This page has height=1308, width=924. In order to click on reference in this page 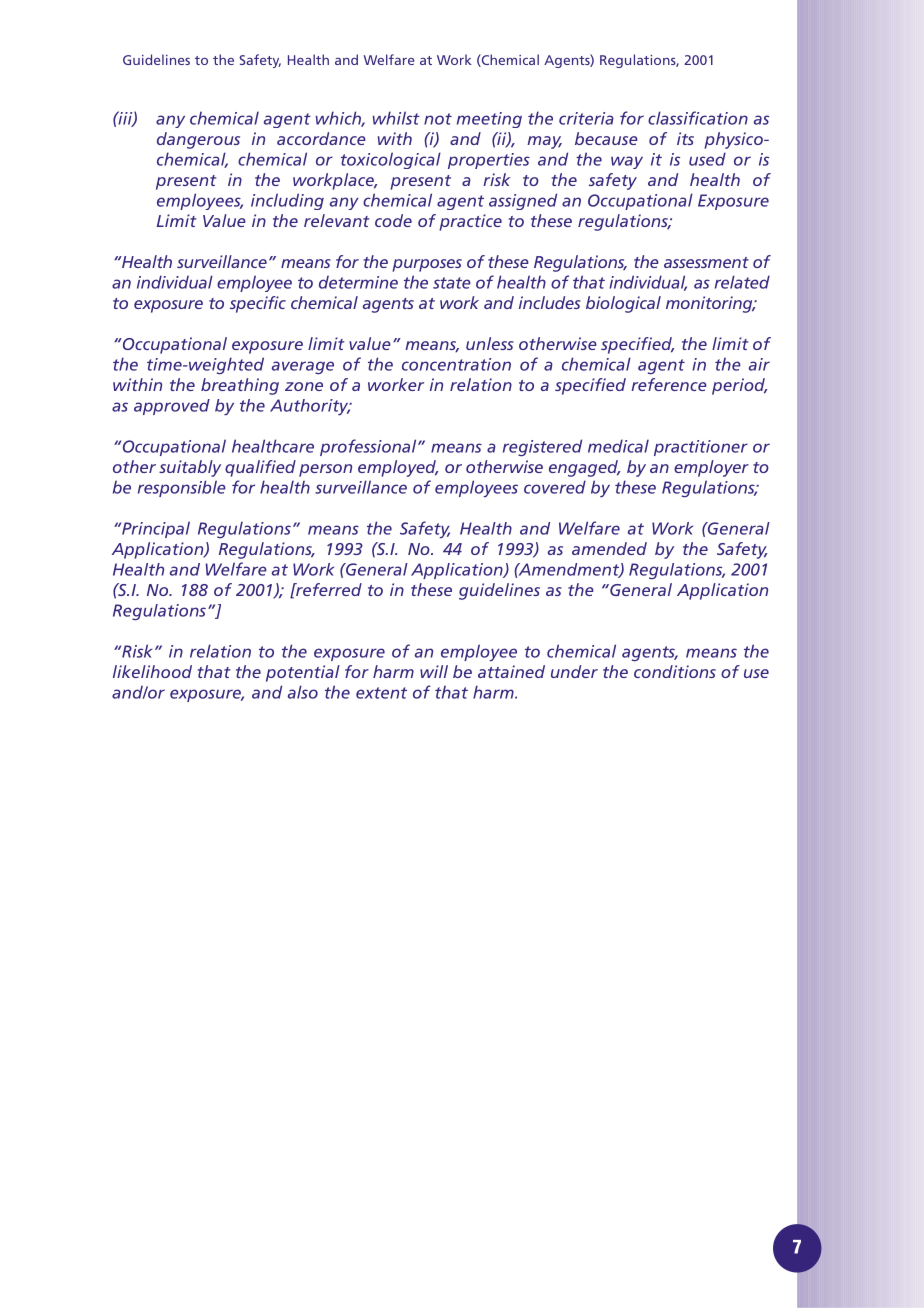, I will do `click(669, 384)`.
